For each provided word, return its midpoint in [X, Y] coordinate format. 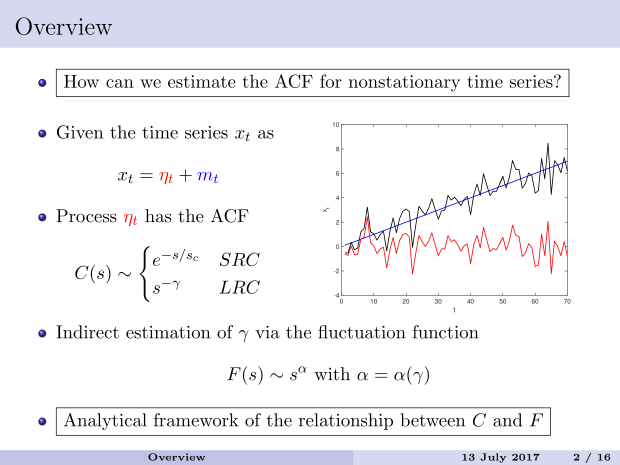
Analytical [105, 421]
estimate [202, 81]
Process [86, 216]
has [158, 216]
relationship [346, 421]
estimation [168, 332]
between [432, 420]
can [120, 83]
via [267, 332]
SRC [240, 259]
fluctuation [362, 332]
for [331, 81]
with [332, 374]
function [445, 332]
